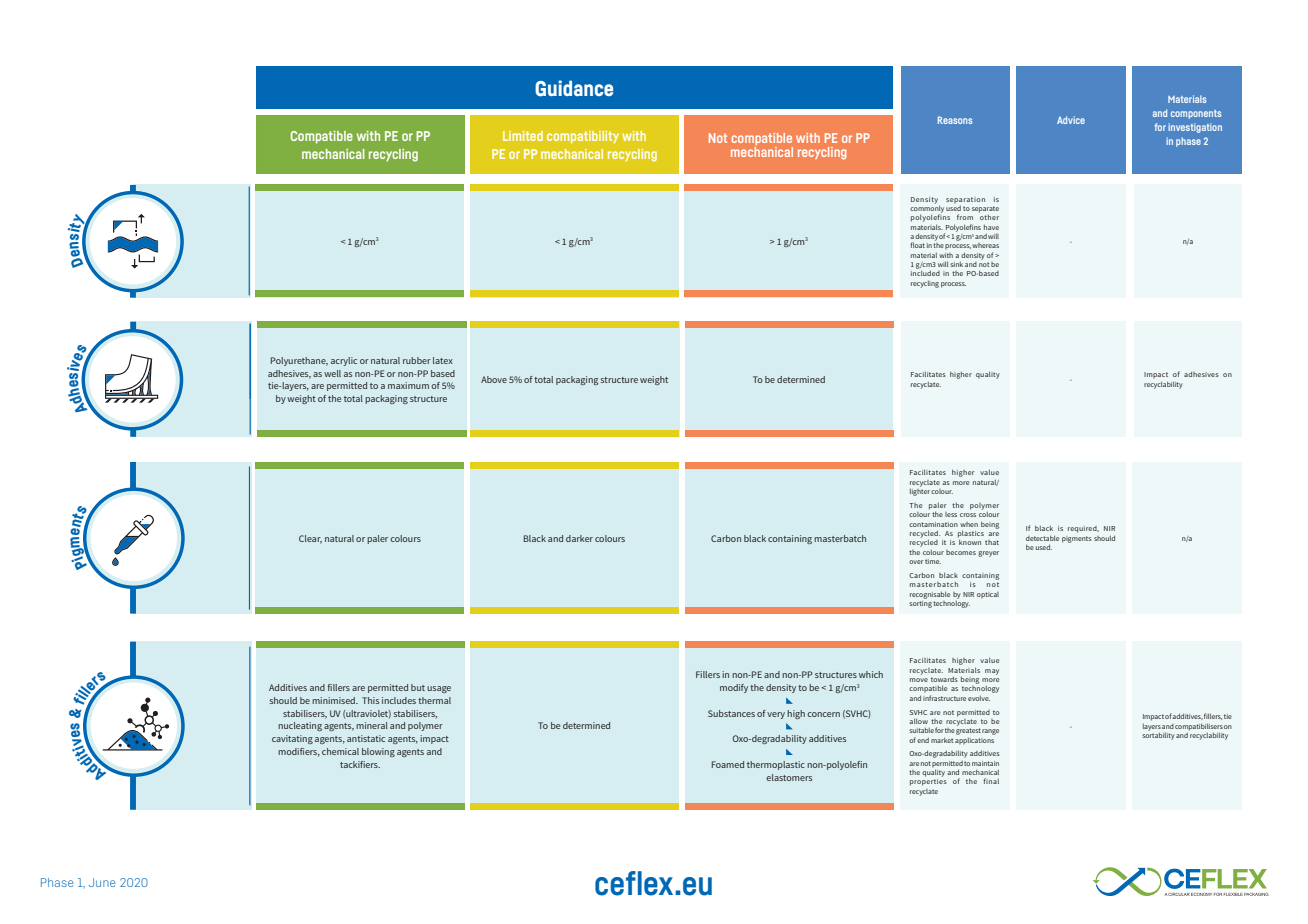  I want to click on elastomers, so click(789, 777).
